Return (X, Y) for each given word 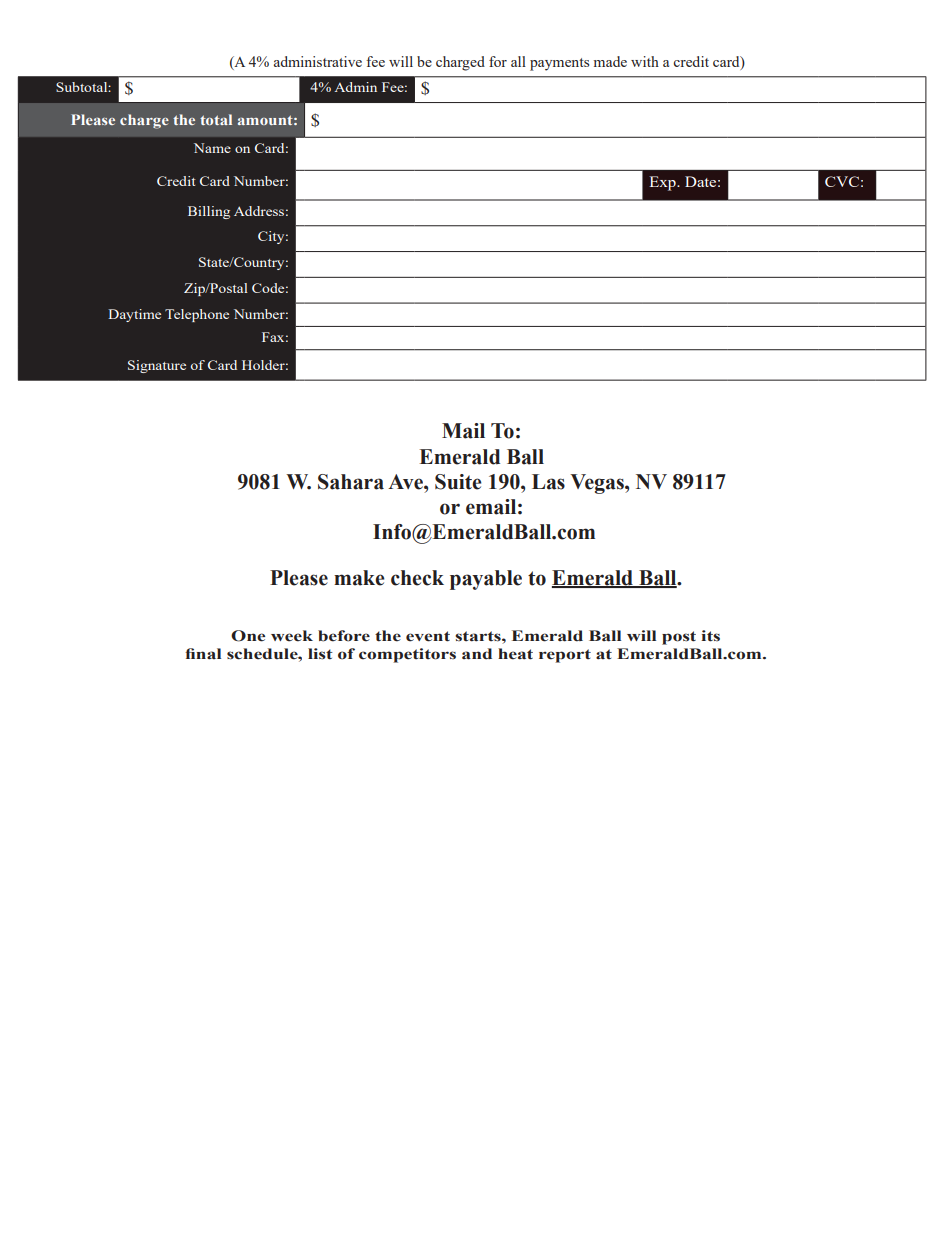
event (428, 636)
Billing (209, 212)
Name (212, 148)
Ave (406, 482)
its (710, 636)
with (645, 61)
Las (548, 482)
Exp (663, 183)
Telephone (197, 315)
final (203, 654)
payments (559, 64)
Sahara (351, 482)
